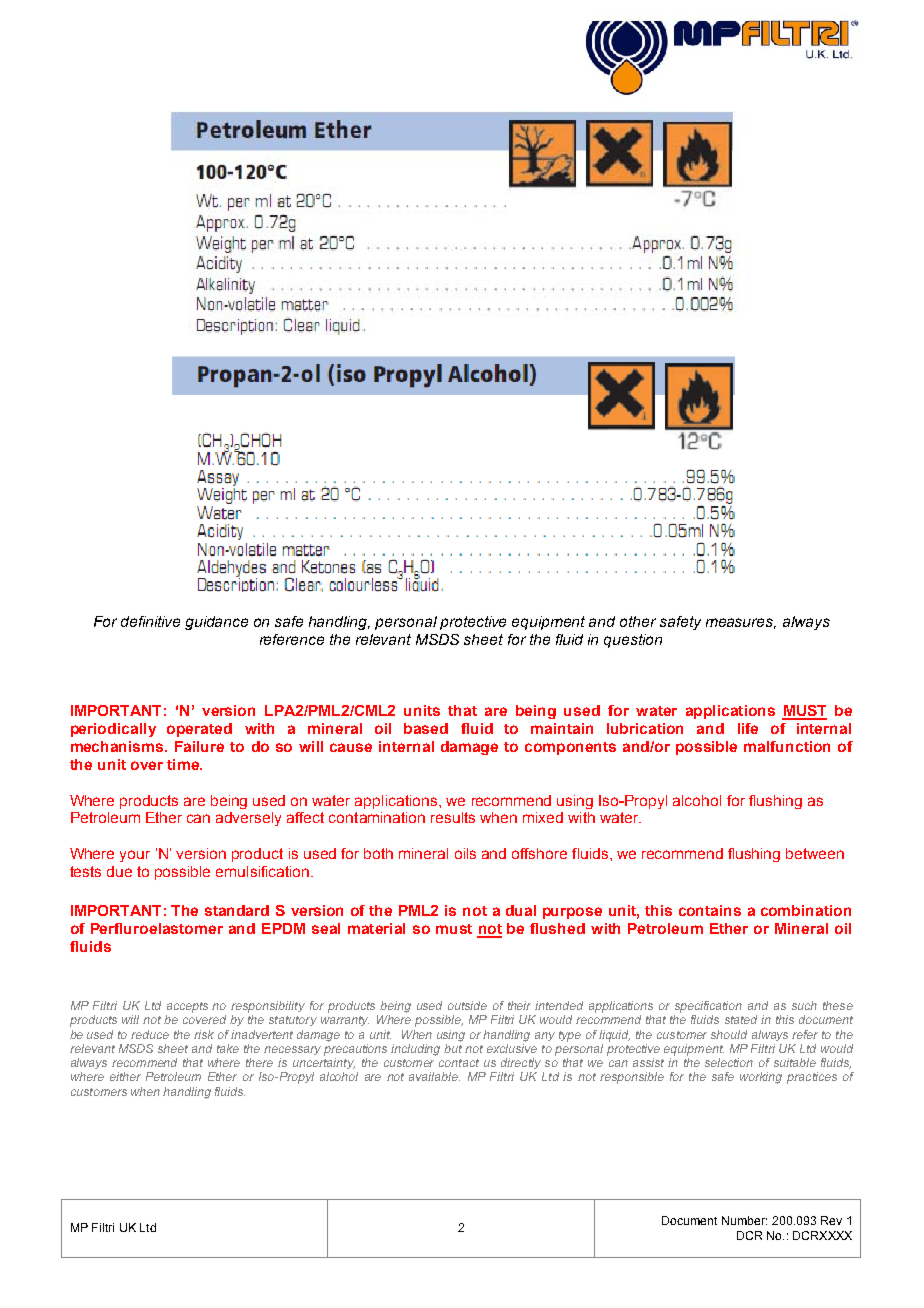 This screenshot has height=1308, width=924. Describe the element at coordinates (248, 819) in the screenshot. I see `adversely` at that location.
